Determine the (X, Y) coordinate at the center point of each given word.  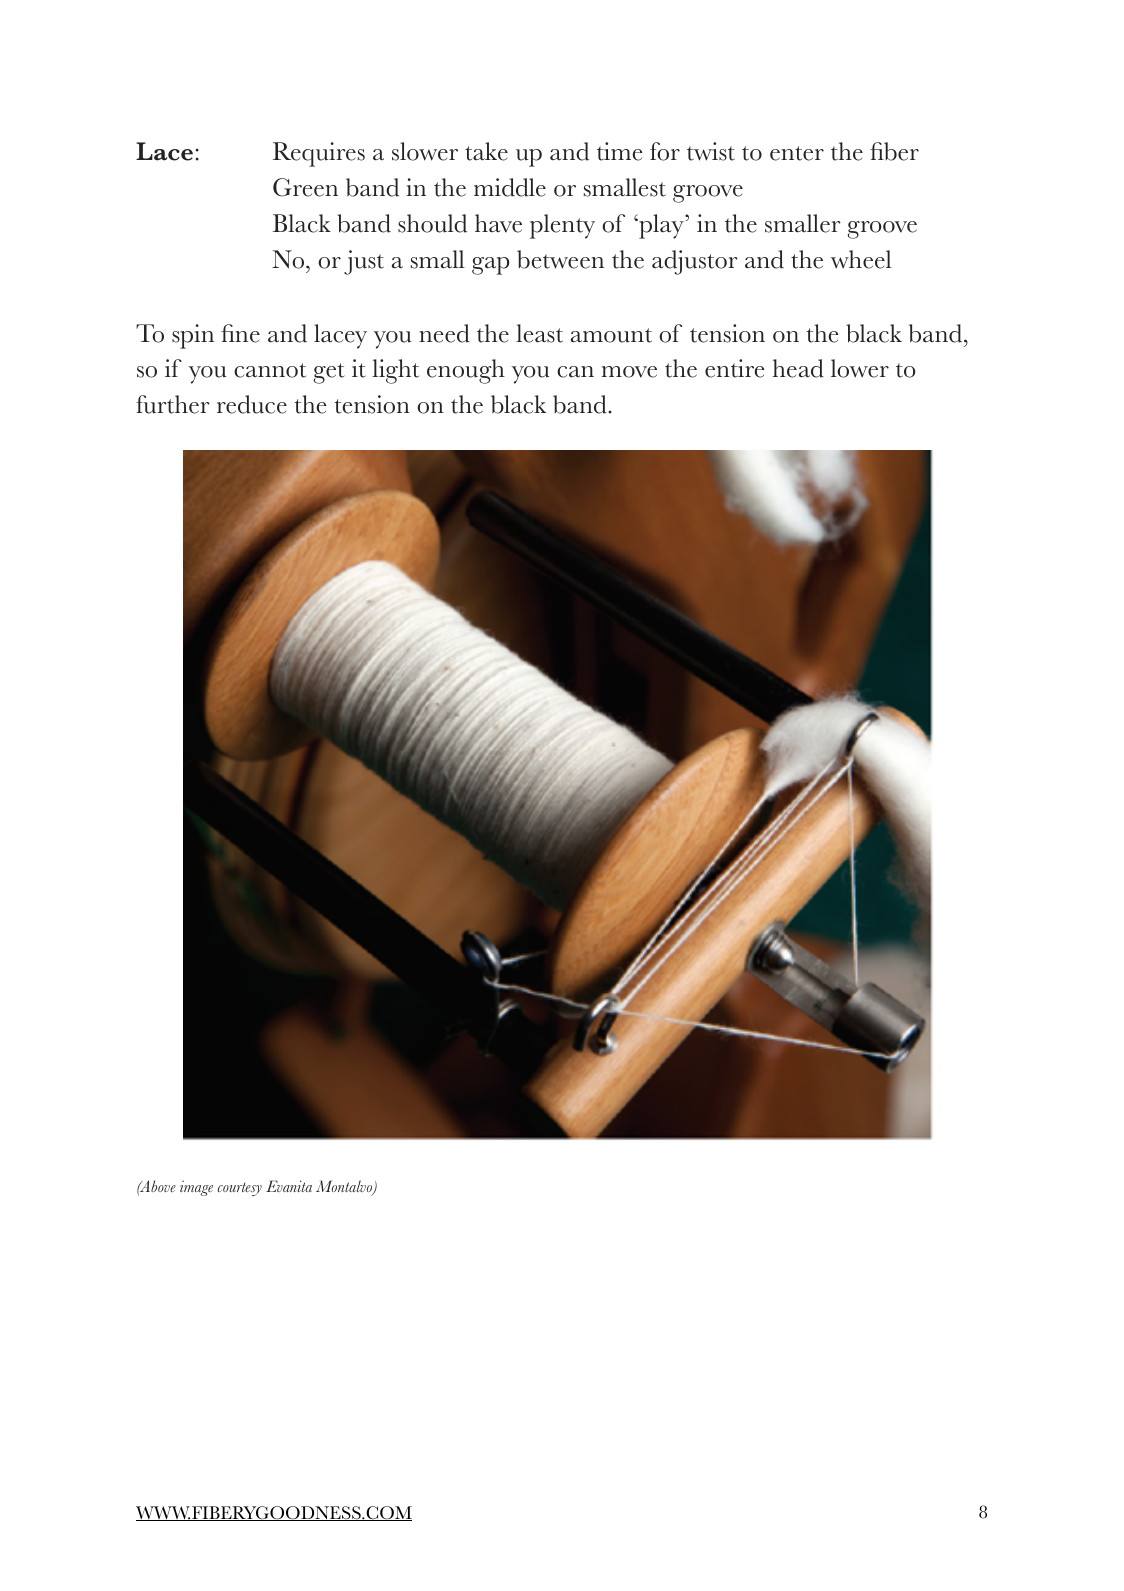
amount (611, 335)
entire (735, 368)
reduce (252, 404)
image (196, 1188)
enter (797, 153)
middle (510, 187)
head (798, 368)
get (329, 373)
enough (466, 371)
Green (305, 187)
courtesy (239, 1189)
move (629, 372)
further (173, 404)
